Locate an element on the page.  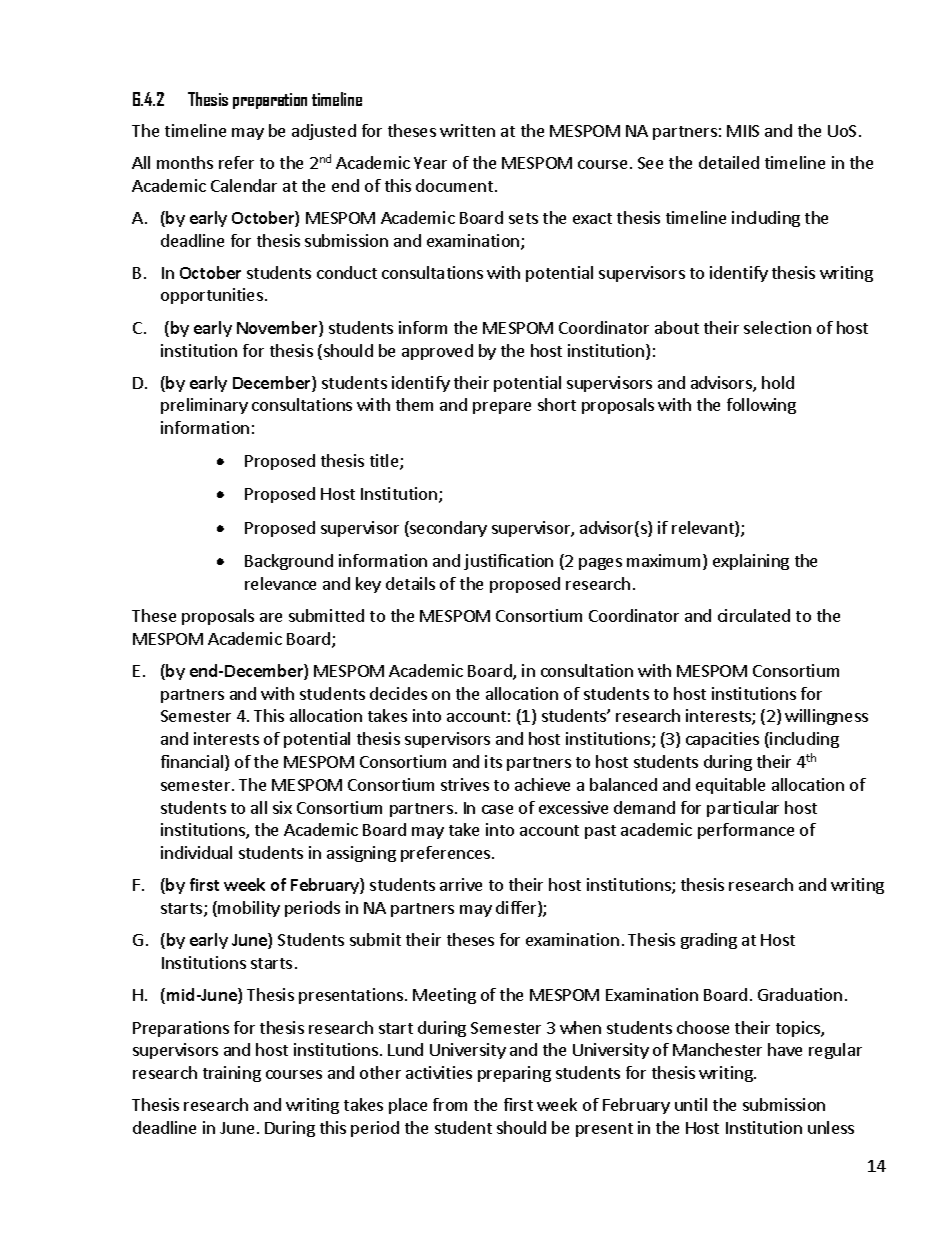
circulated is located at coordinates (754, 615).
